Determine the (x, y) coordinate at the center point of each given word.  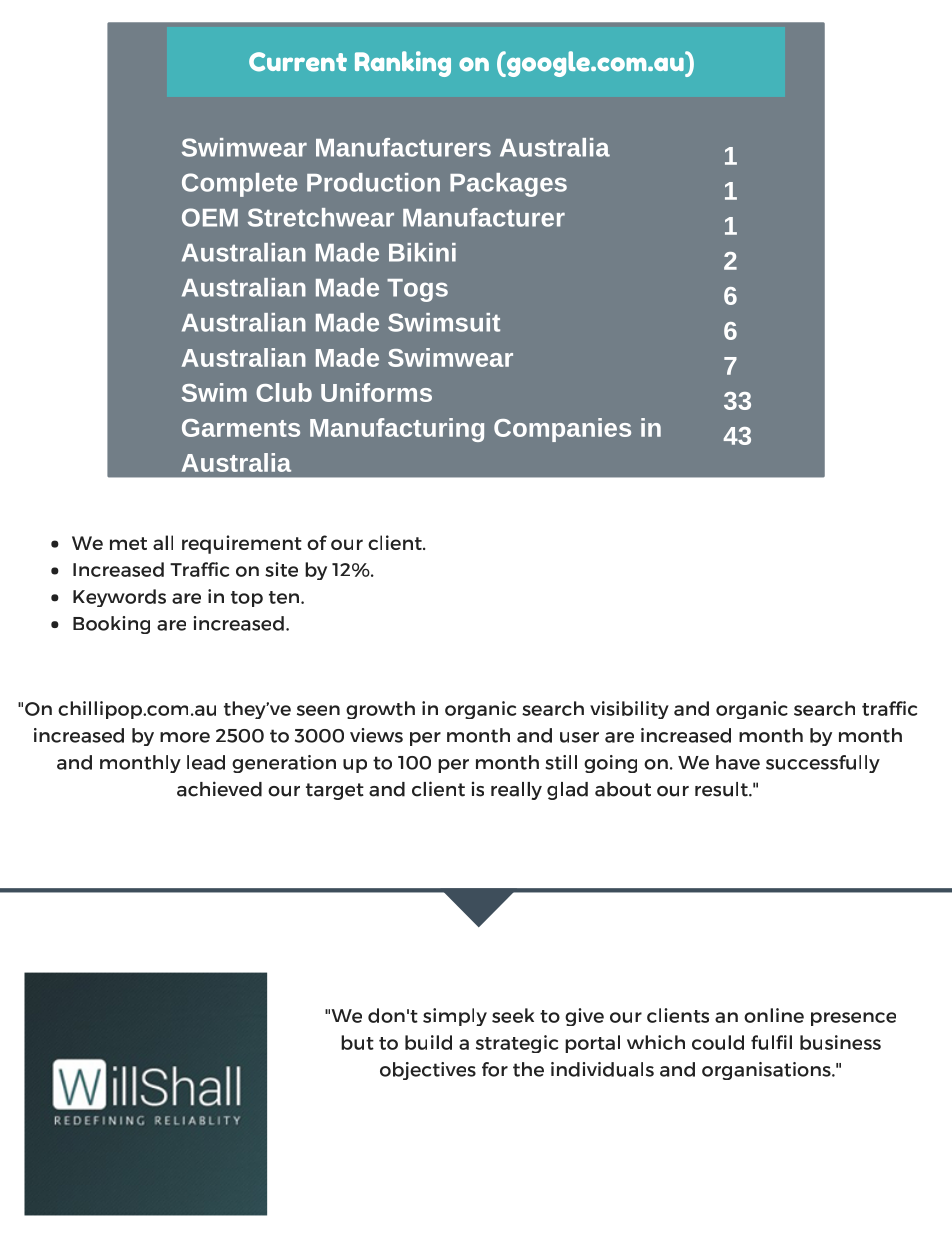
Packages (508, 185)
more (185, 737)
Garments (241, 428)
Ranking (403, 64)
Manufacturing (397, 430)
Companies (562, 430)
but (357, 1042)
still (561, 762)
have (738, 762)
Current (298, 62)
